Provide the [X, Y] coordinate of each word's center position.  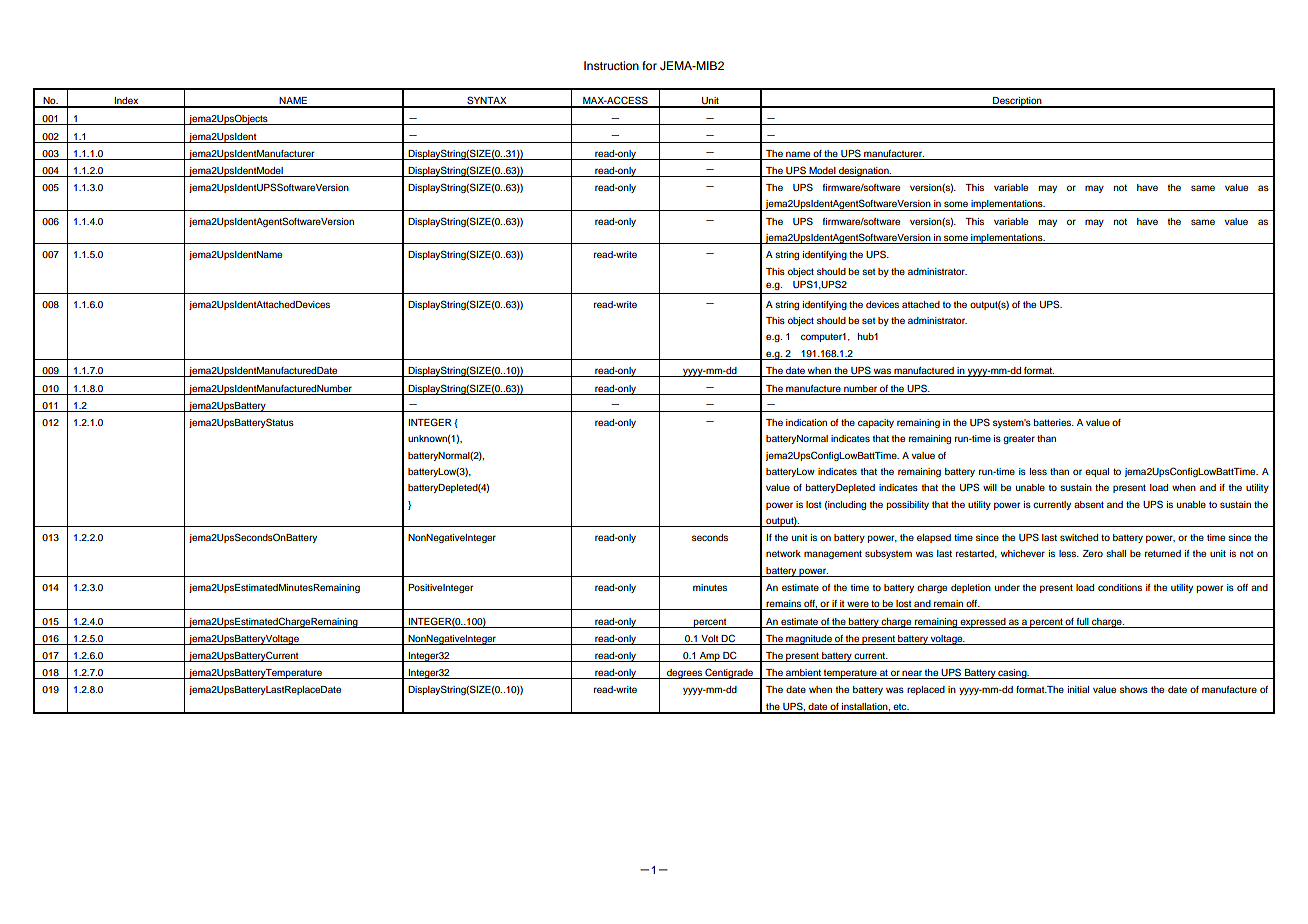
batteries [1053, 422]
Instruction [611, 65]
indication [806, 422]
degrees [684, 674]
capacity [876, 423]
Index [126, 102]
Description [1017, 102]
